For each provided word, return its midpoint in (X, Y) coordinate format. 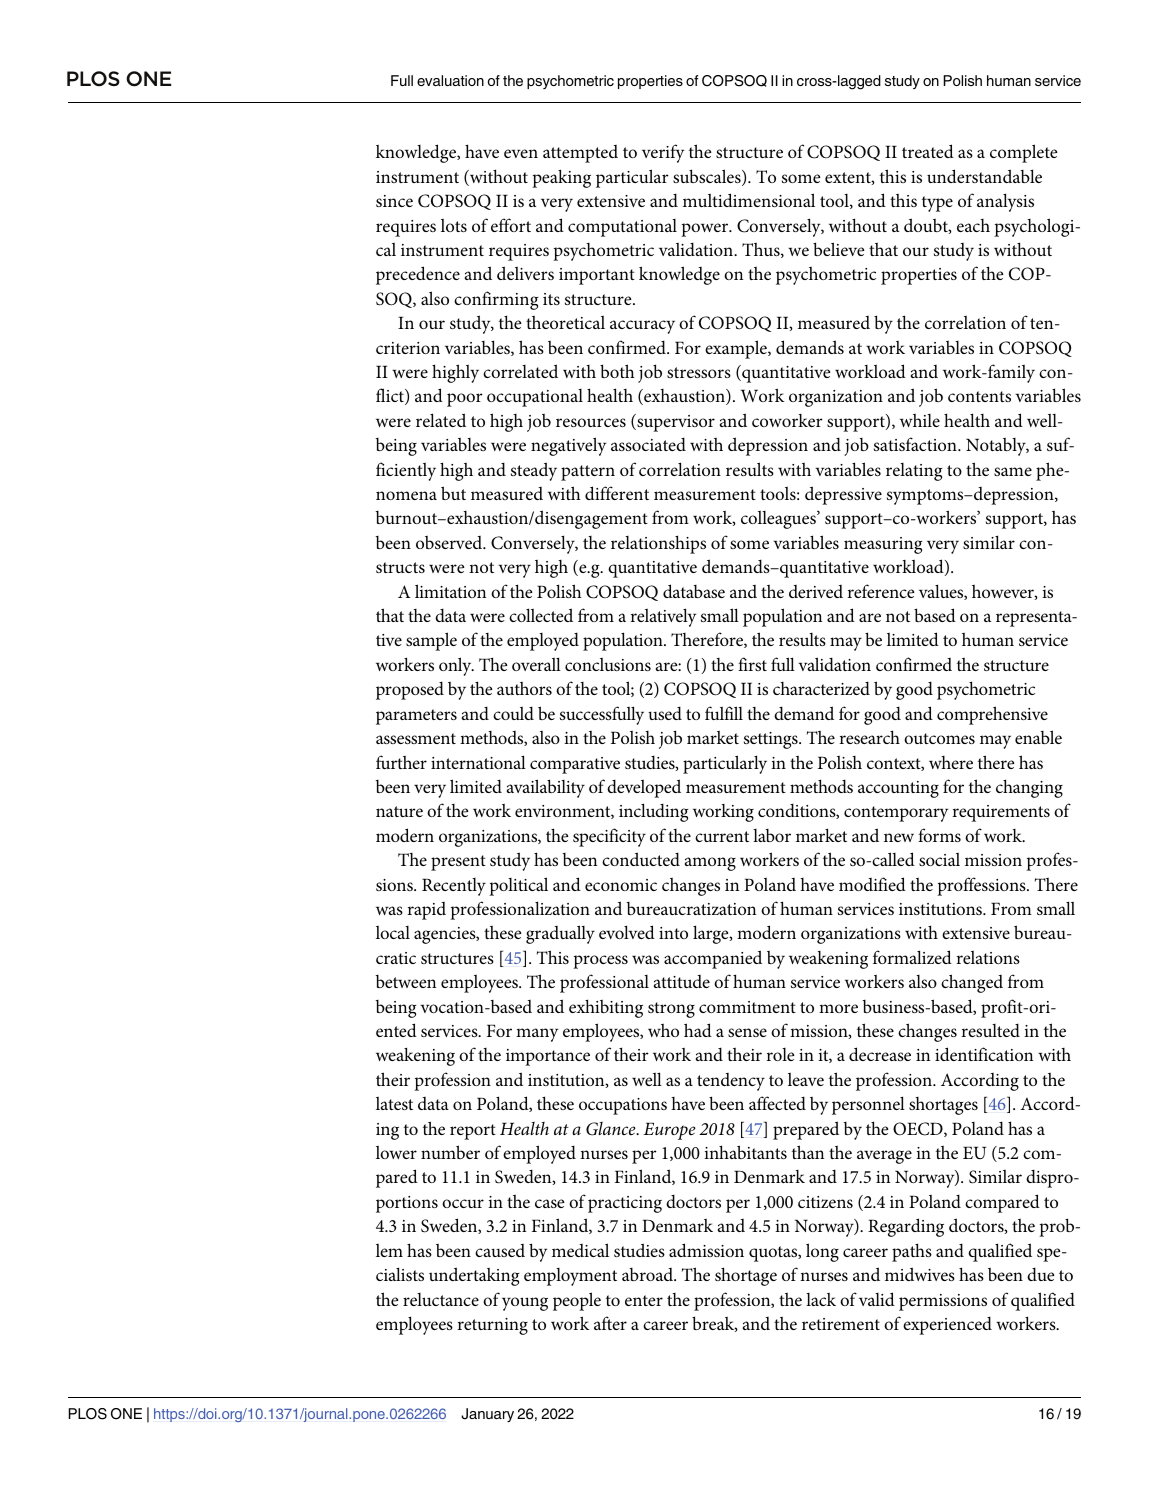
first (752, 664)
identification (984, 1054)
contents (979, 396)
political (518, 886)
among (710, 864)
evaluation (450, 80)
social (939, 859)
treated (928, 151)
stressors (699, 372)
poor (465, 400)
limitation (450, 591)
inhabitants (745, 1152)
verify (663, 153)
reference (881, 591)
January (487, 1415)
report (473, 1132)
